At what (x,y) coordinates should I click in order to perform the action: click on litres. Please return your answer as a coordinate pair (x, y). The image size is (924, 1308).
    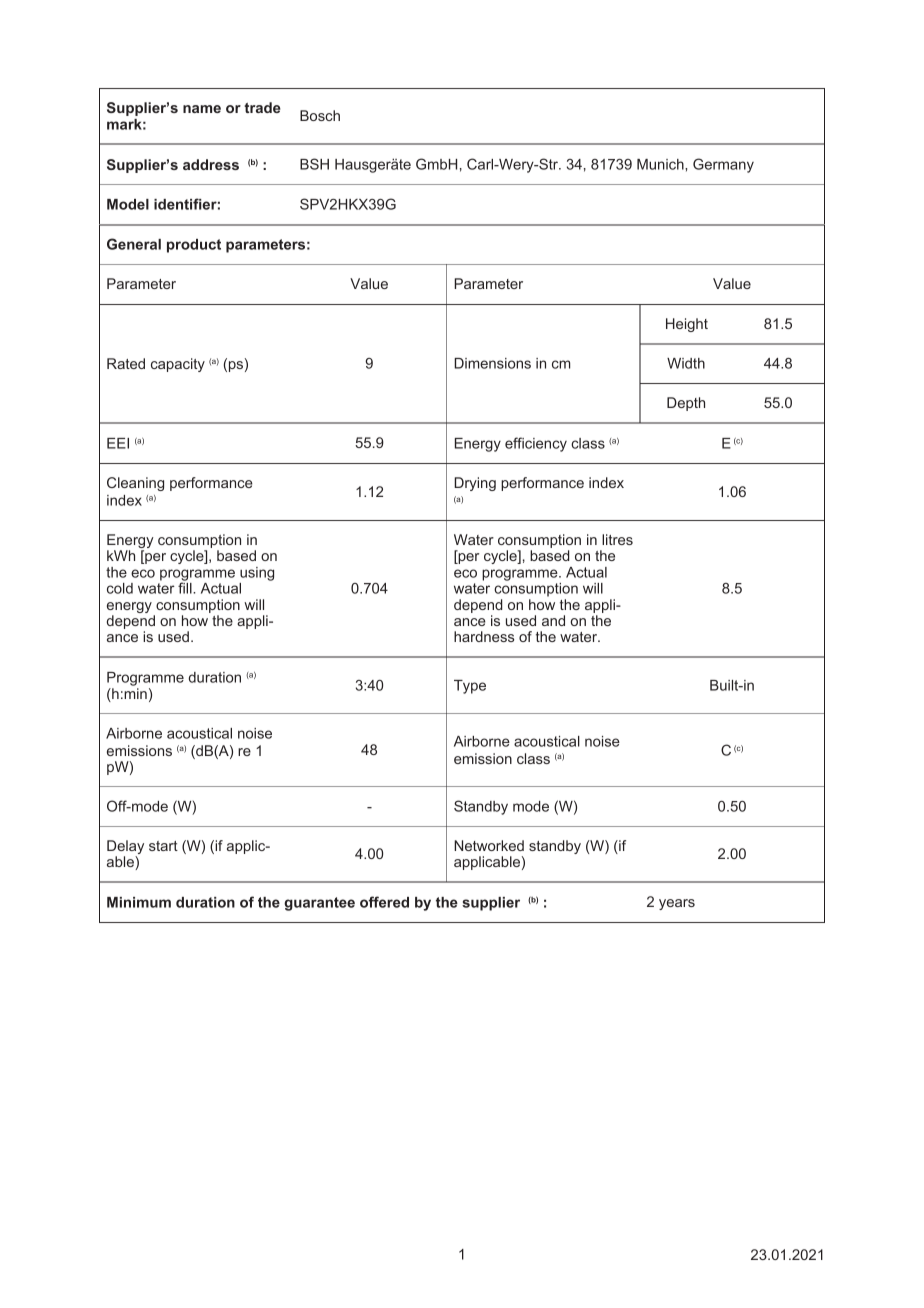
    Looking at the image, I should click on (617, 539).
